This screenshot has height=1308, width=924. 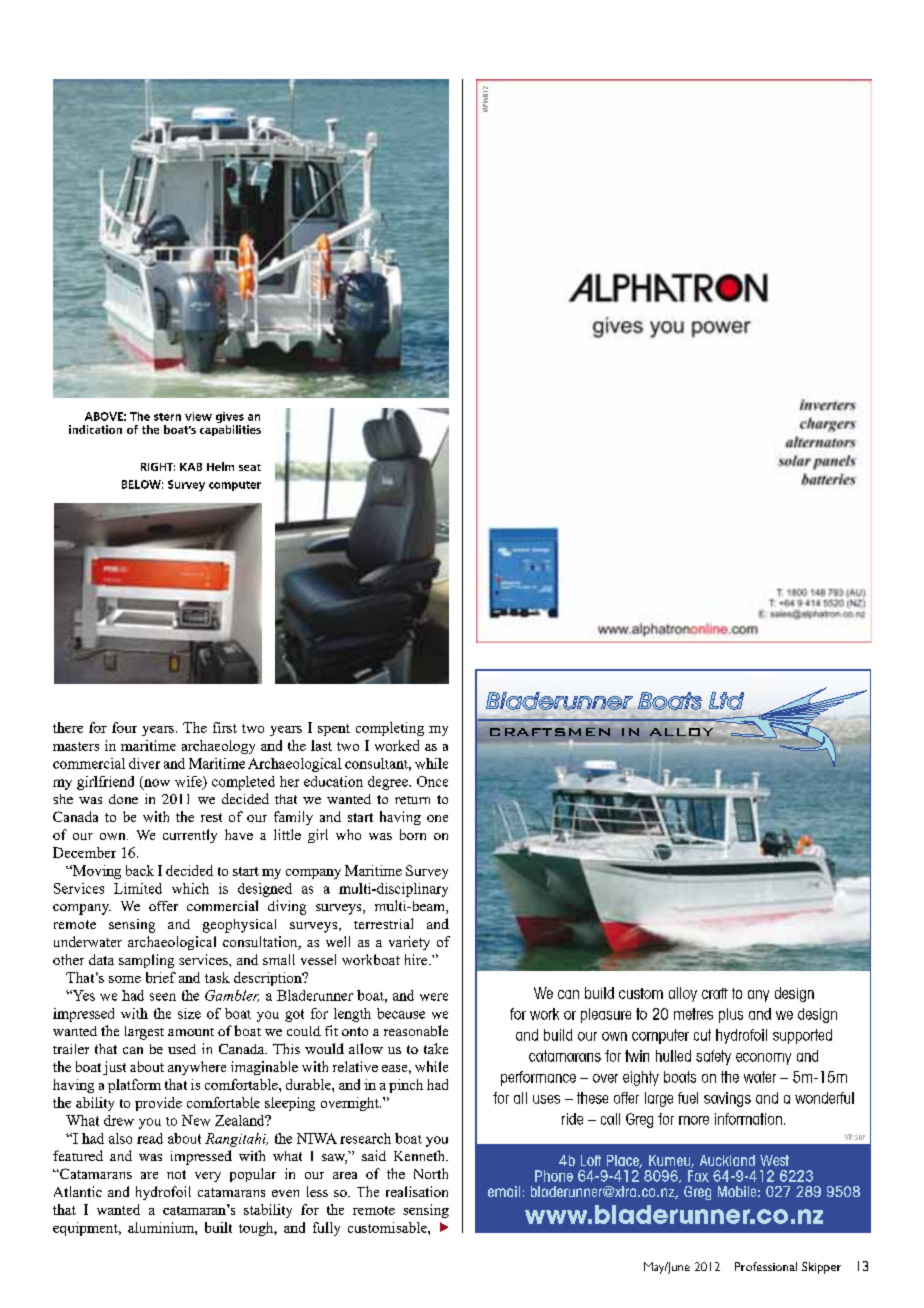 I want to click on seat, so click(x=250, y=467).
